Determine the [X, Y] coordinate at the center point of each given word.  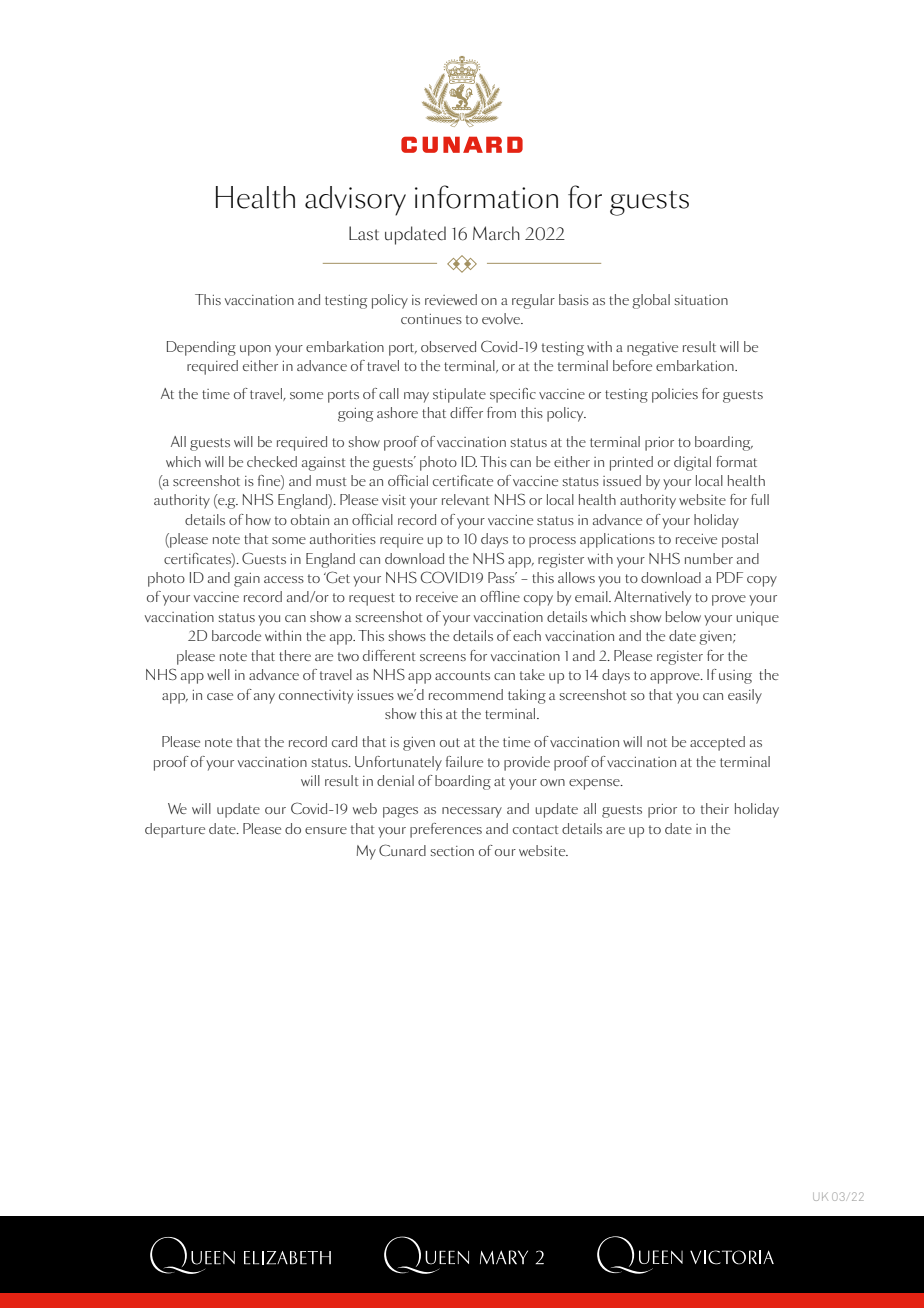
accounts [462, 675]
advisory [355, 201]
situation [701, 300]
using [735, 677]
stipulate [459, 395]
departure [175, 830]
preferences [446, 830]
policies [675, 395]
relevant [466, 499]
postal [740, 540]
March [496, 233]
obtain [310, 519]
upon [255, 350]
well [218, 674]
